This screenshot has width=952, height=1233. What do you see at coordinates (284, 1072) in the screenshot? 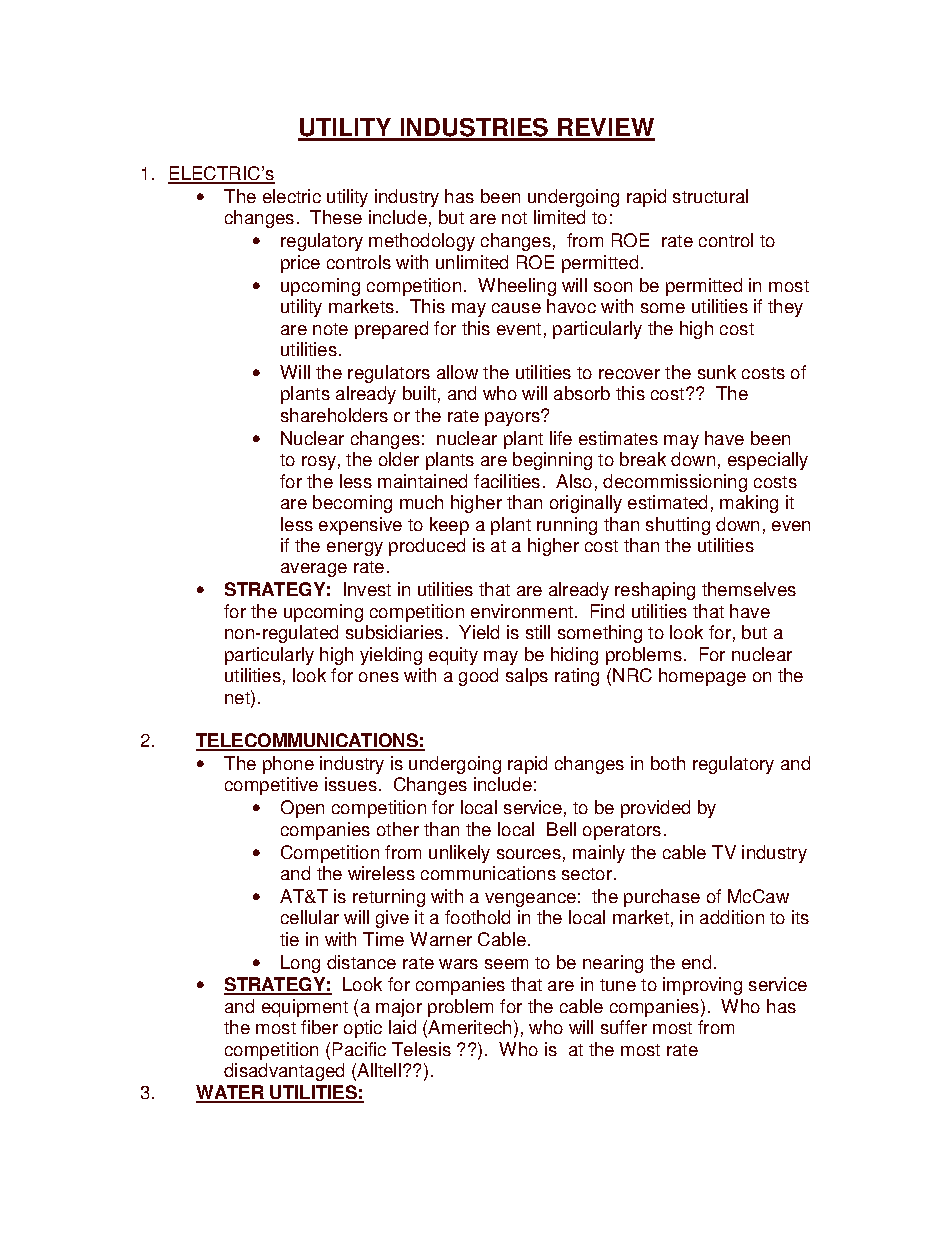
I see `disadvantaged` at bounding box center [284, 1072].
